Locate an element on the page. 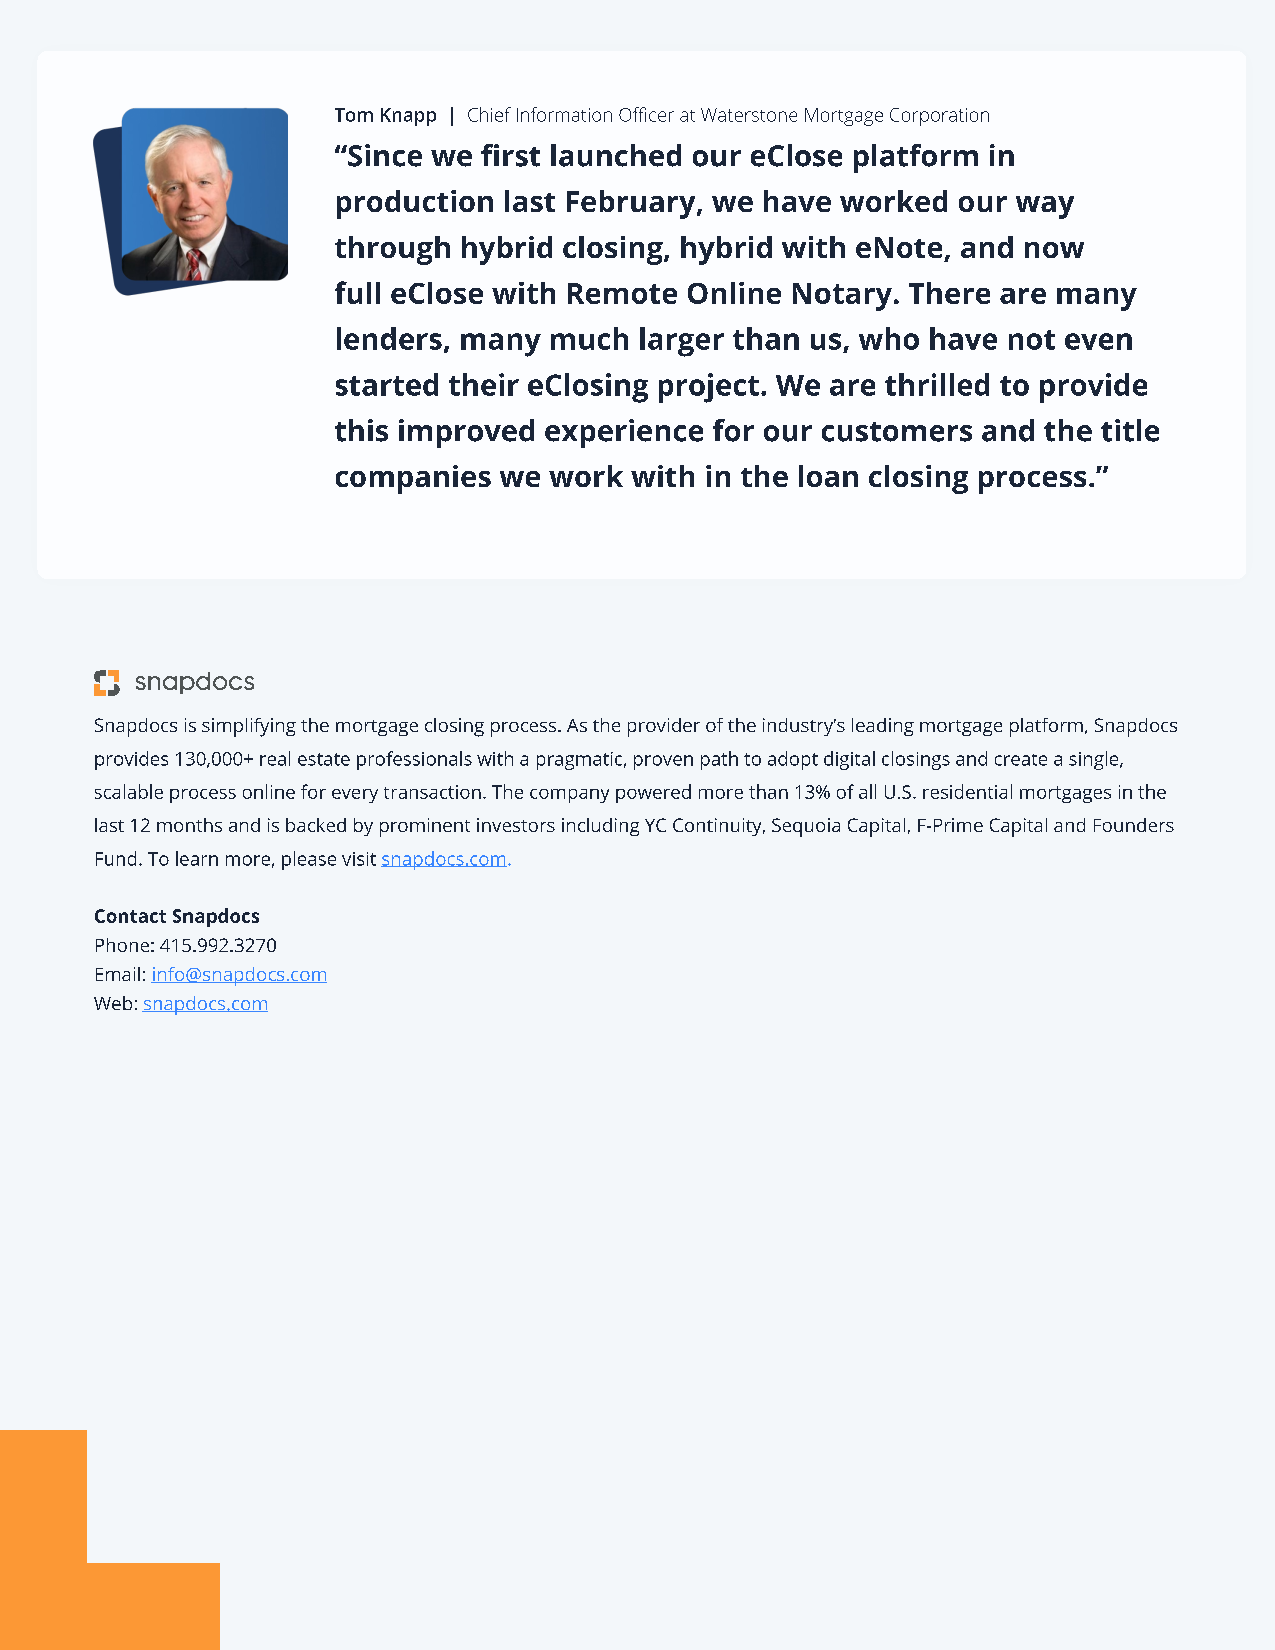 The image size is (1275, 1650). Since is located at coordinates (384, 155).
